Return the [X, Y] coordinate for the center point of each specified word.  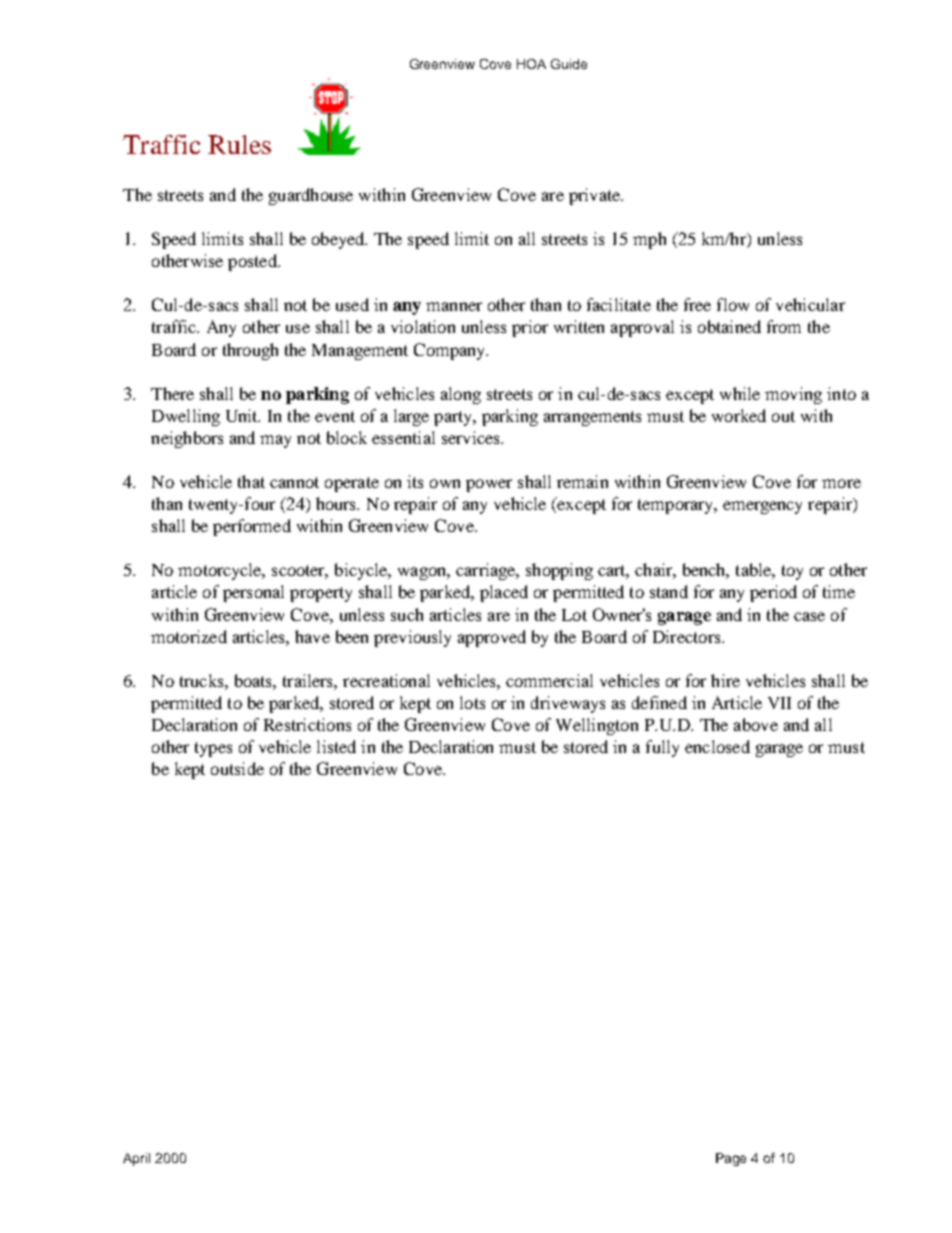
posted [253, 262]
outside [237, 768]
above [756, 724]
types [213, 749]
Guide [569, 64]
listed [336, 746]
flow [733, 304]
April [136, 1159]
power [489, 485]
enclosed [717, 746]
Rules [239, 144]
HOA [531, 64]
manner [454, 306]
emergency [762, 507]
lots [472, 702]
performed [252, 527]
